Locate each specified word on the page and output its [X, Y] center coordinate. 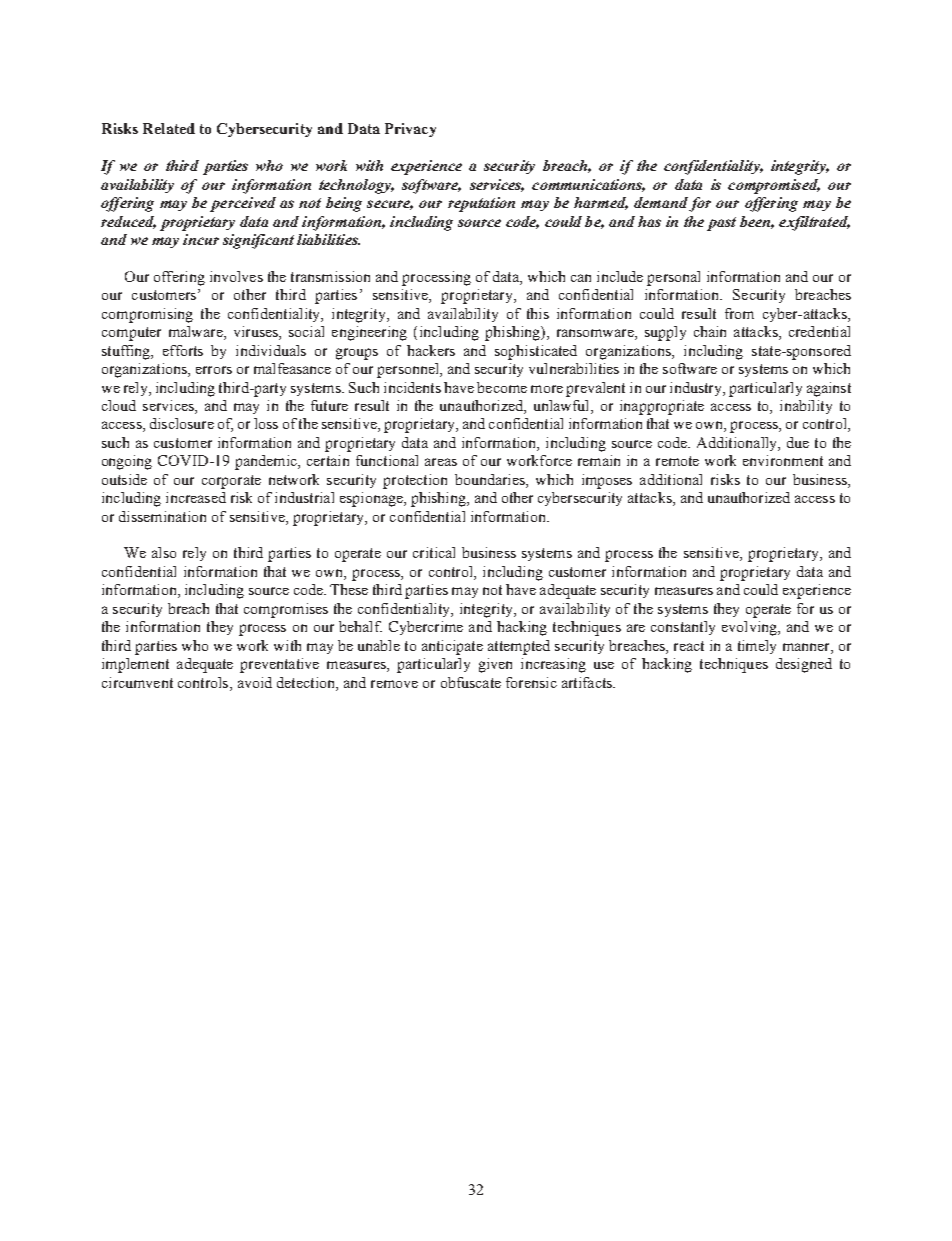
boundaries [491, 479]
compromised [774, 186]
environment [783, 460]
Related [169, 128]
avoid [255, 682]
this [538, 313]
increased [196, 497]
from [739, 313]
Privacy [410, 130]
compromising [147, 315]
